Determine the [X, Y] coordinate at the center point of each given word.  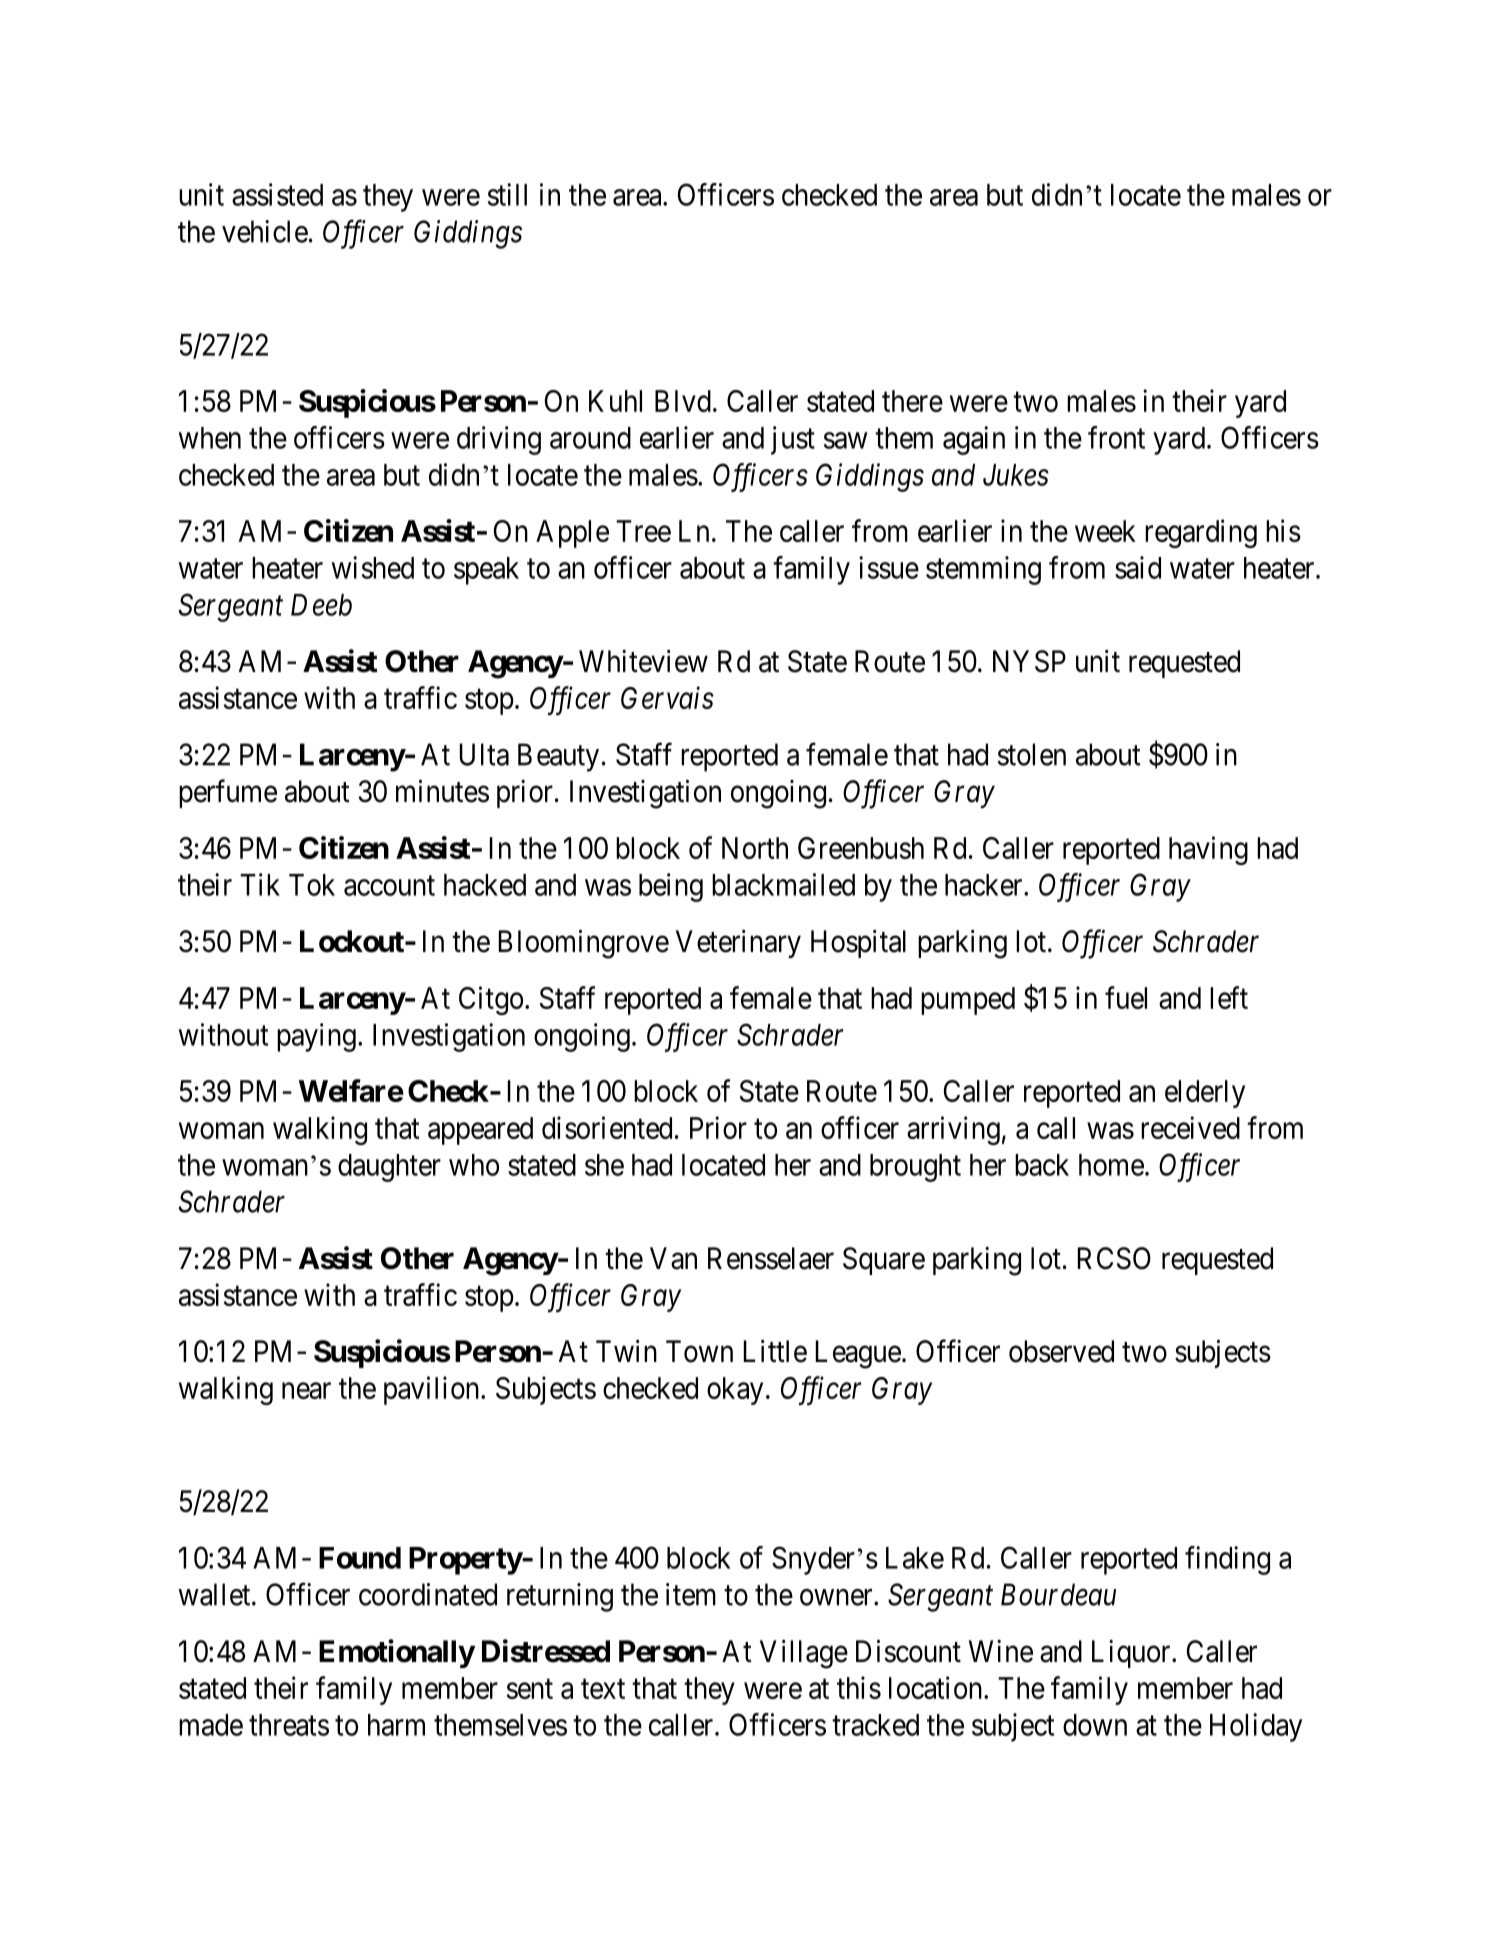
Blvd [683, 401]
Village [804, 1654]
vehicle [265, 231]
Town [699, 1351]
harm [396, 1725]
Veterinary [738, 943]
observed [1061, 1351]
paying [316, 1037]
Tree [643, 531]
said [1138, 567]
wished [373, 567]
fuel [1126, 997]
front [1116, 437]
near [306, 1391]
